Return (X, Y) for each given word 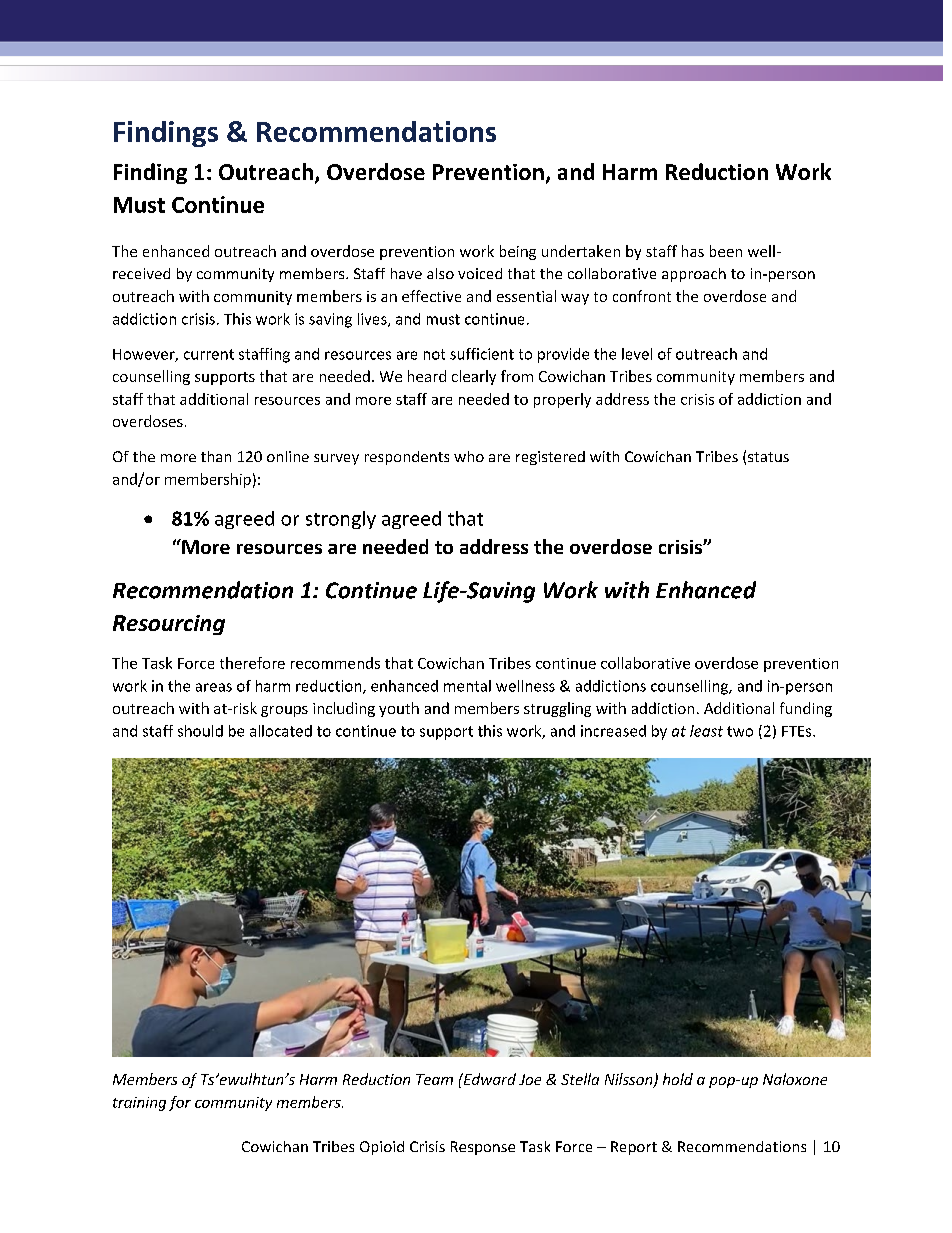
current (209, 354)
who (469, 456)
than (216, 456)
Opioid (382, 1148)
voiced (480, 273)
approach (694, 275)
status (768, 457)
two (740, 731)
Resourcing (169, 625)
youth (399, 709)
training (139, 1104)
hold (678, 1079)
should (200, 731)
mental (467, 686)
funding (806, 709)
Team (434, 1079)
